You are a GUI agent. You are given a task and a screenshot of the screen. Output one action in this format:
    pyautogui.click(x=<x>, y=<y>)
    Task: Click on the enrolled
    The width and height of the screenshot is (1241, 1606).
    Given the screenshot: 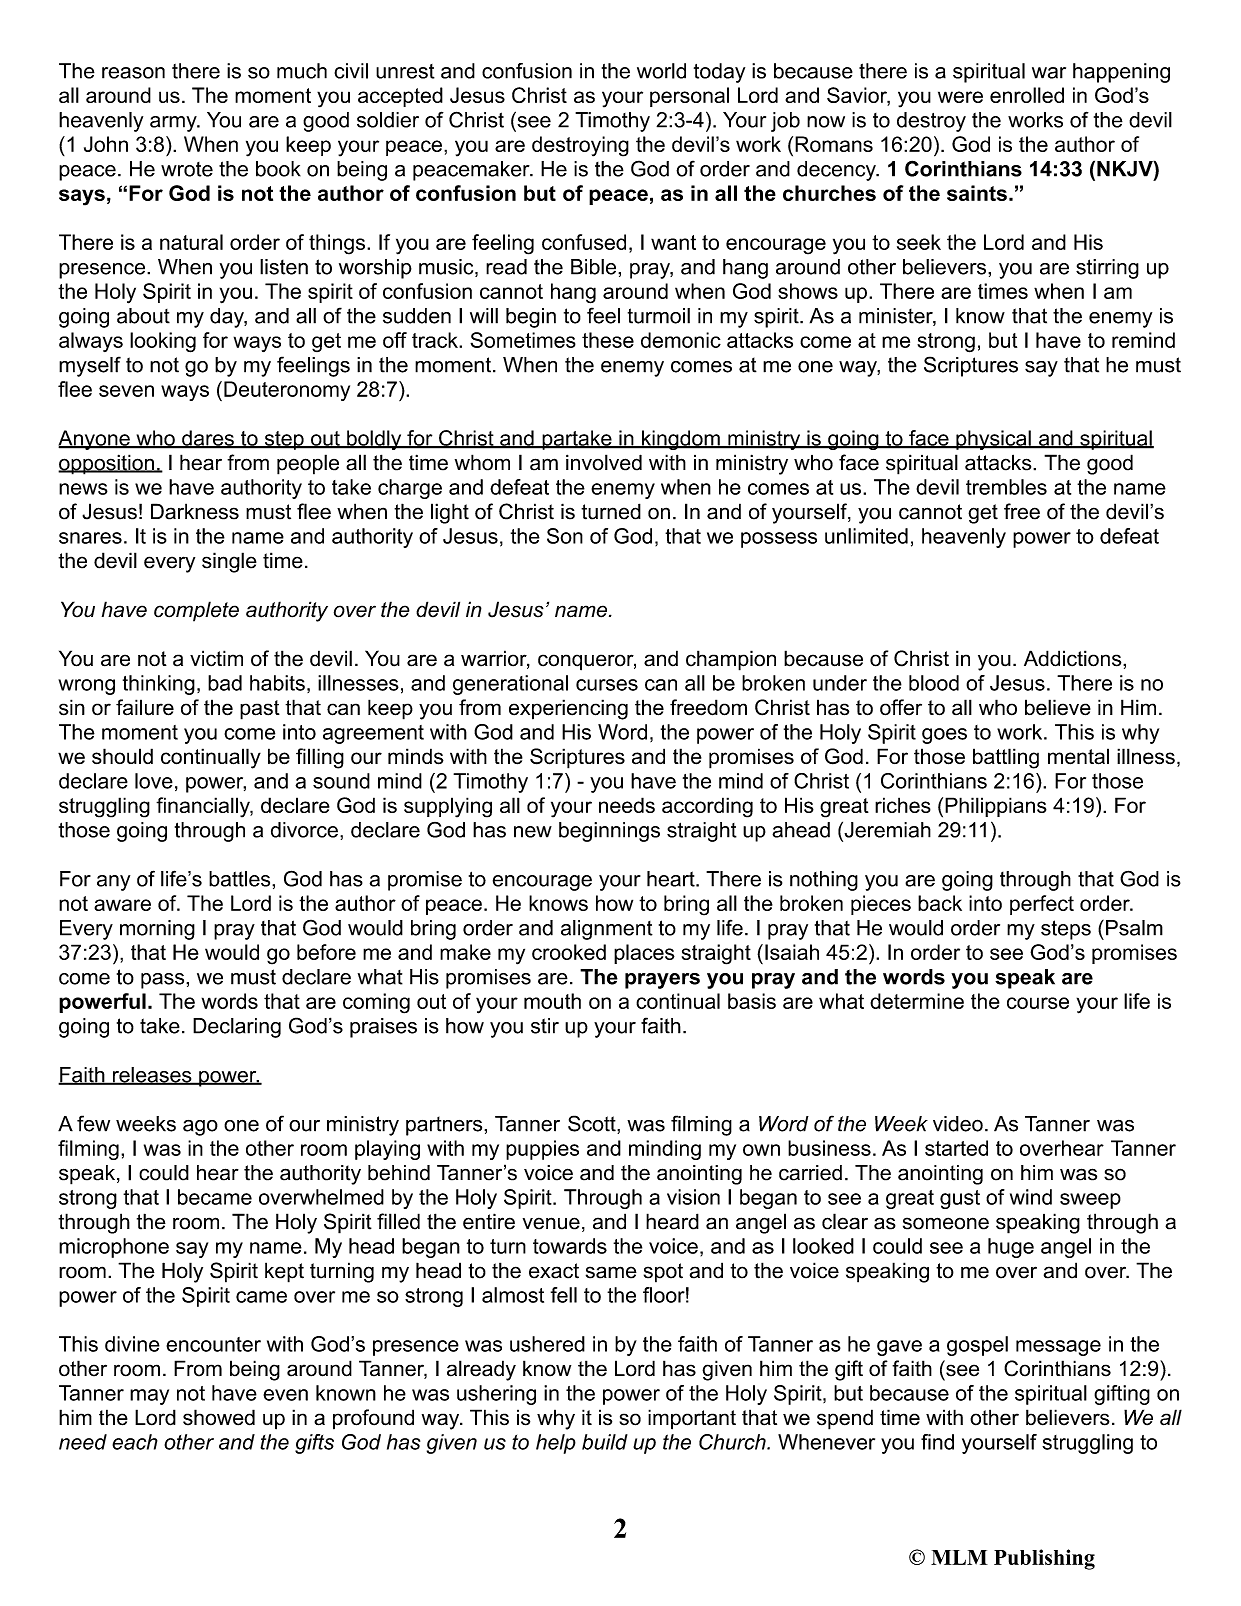 What is the action you would take?
    pyautogui.click(x=1027, y=95)
